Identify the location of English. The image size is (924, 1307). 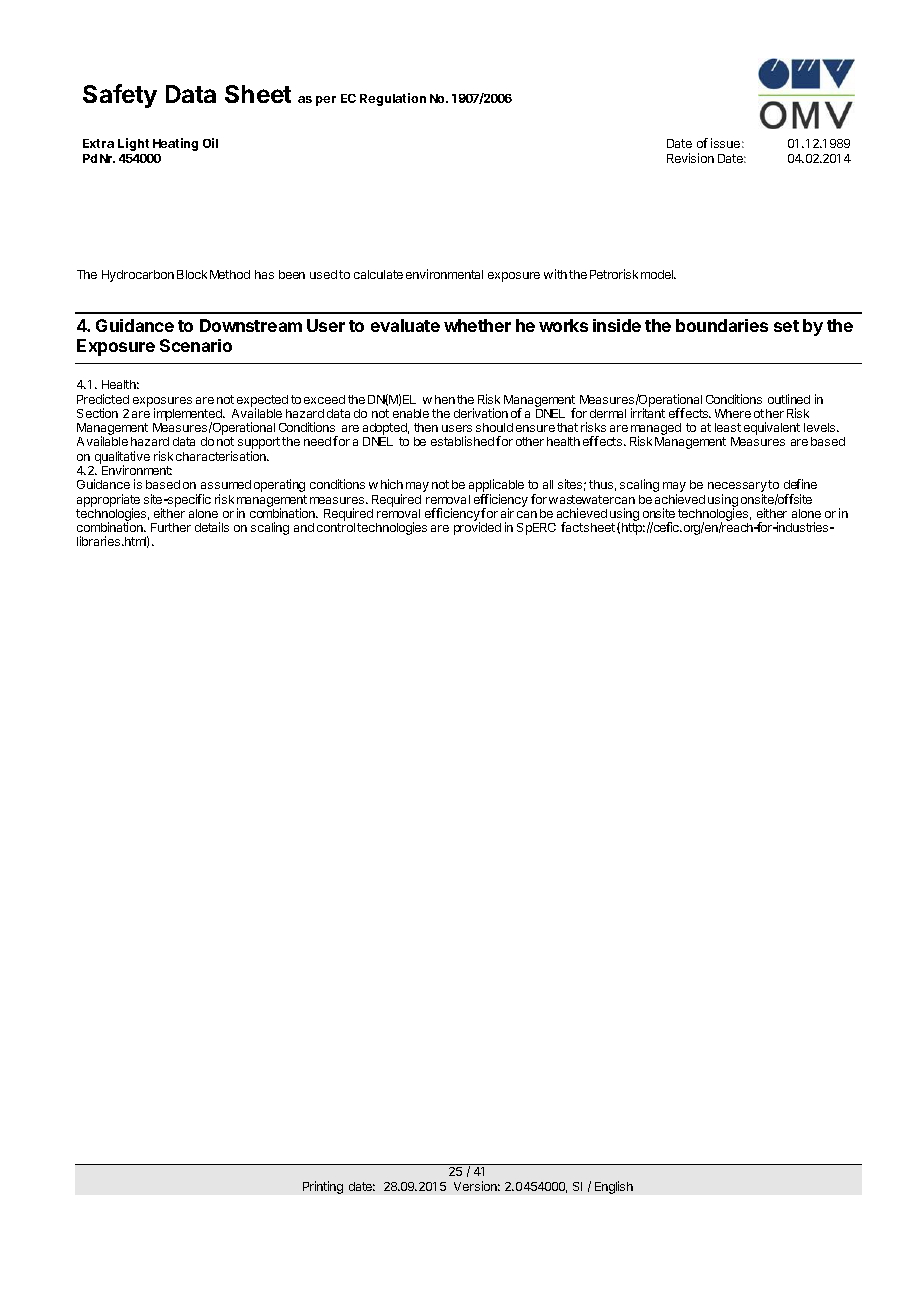
(614, 1187).
